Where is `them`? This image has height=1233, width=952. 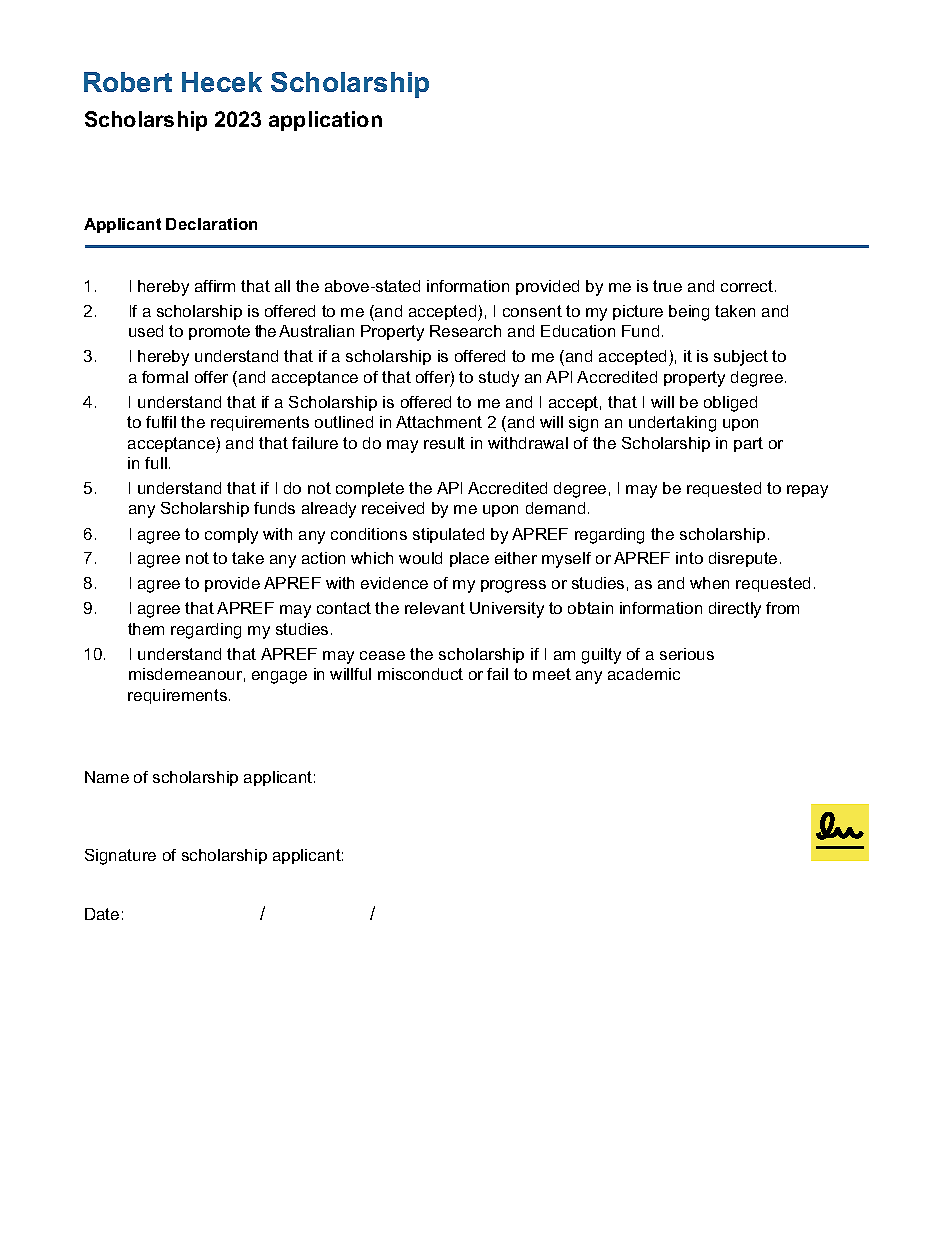
them is located at coordinates (146, 629).
